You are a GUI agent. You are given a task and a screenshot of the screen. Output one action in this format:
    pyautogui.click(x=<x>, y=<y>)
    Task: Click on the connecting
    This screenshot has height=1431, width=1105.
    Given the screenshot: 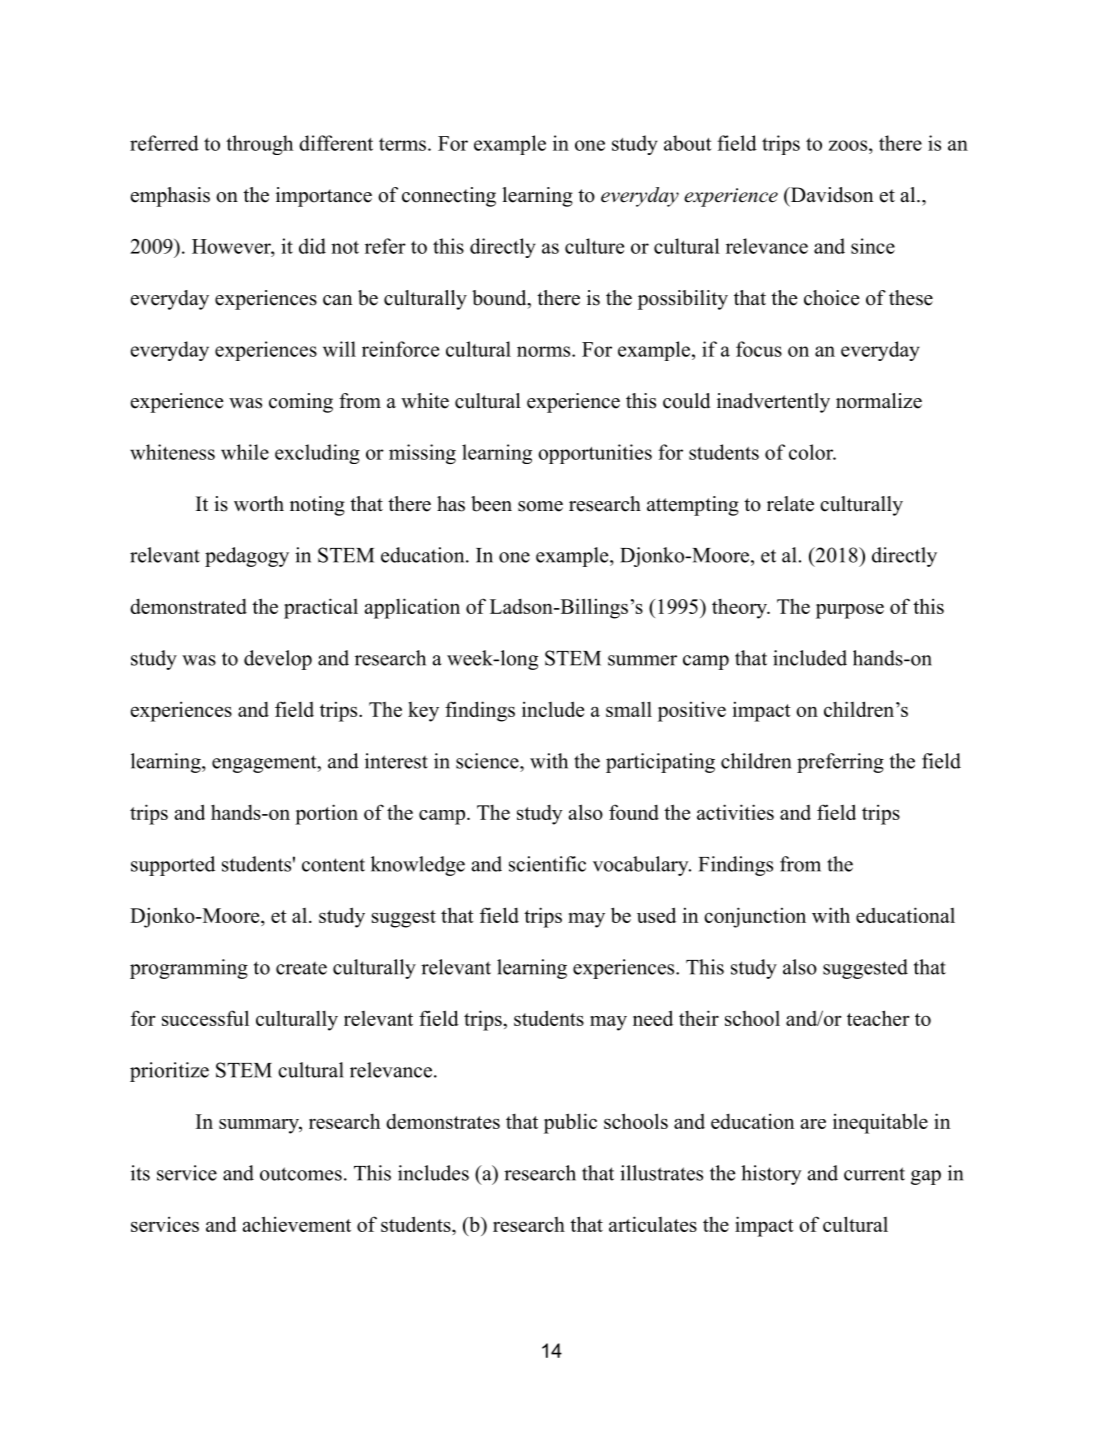 What is the action you would take?
    pyautogui.click(x=449, y=197)
